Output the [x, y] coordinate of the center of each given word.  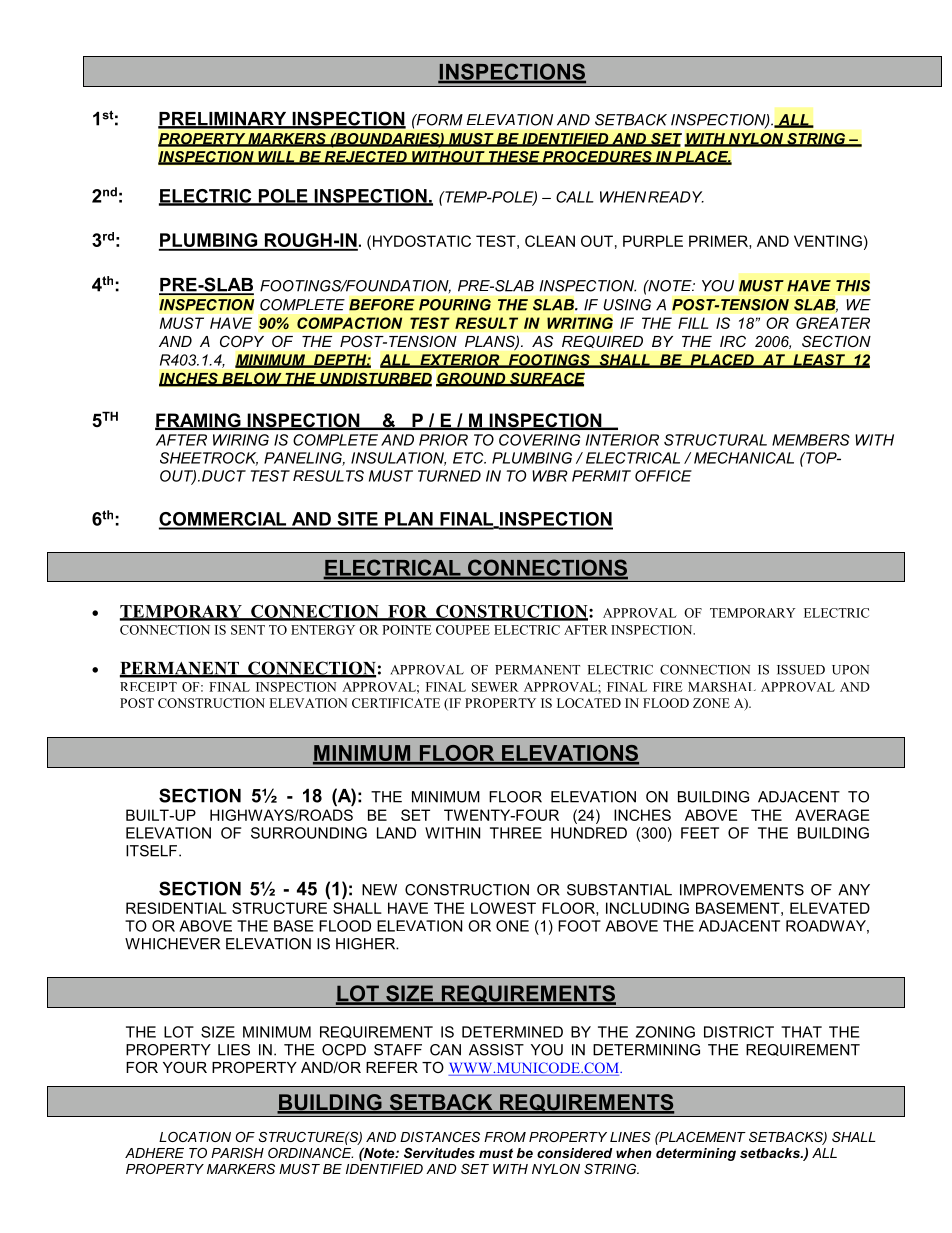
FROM [505, 1137]
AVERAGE [832, 815]
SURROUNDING [309, 833]
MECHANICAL [744, 458]
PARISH [237, 1153]
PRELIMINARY [223, 120]
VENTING [828, 241]
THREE [516, 833]
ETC [469, 458]
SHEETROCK [209, 459]
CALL [575, 197]
